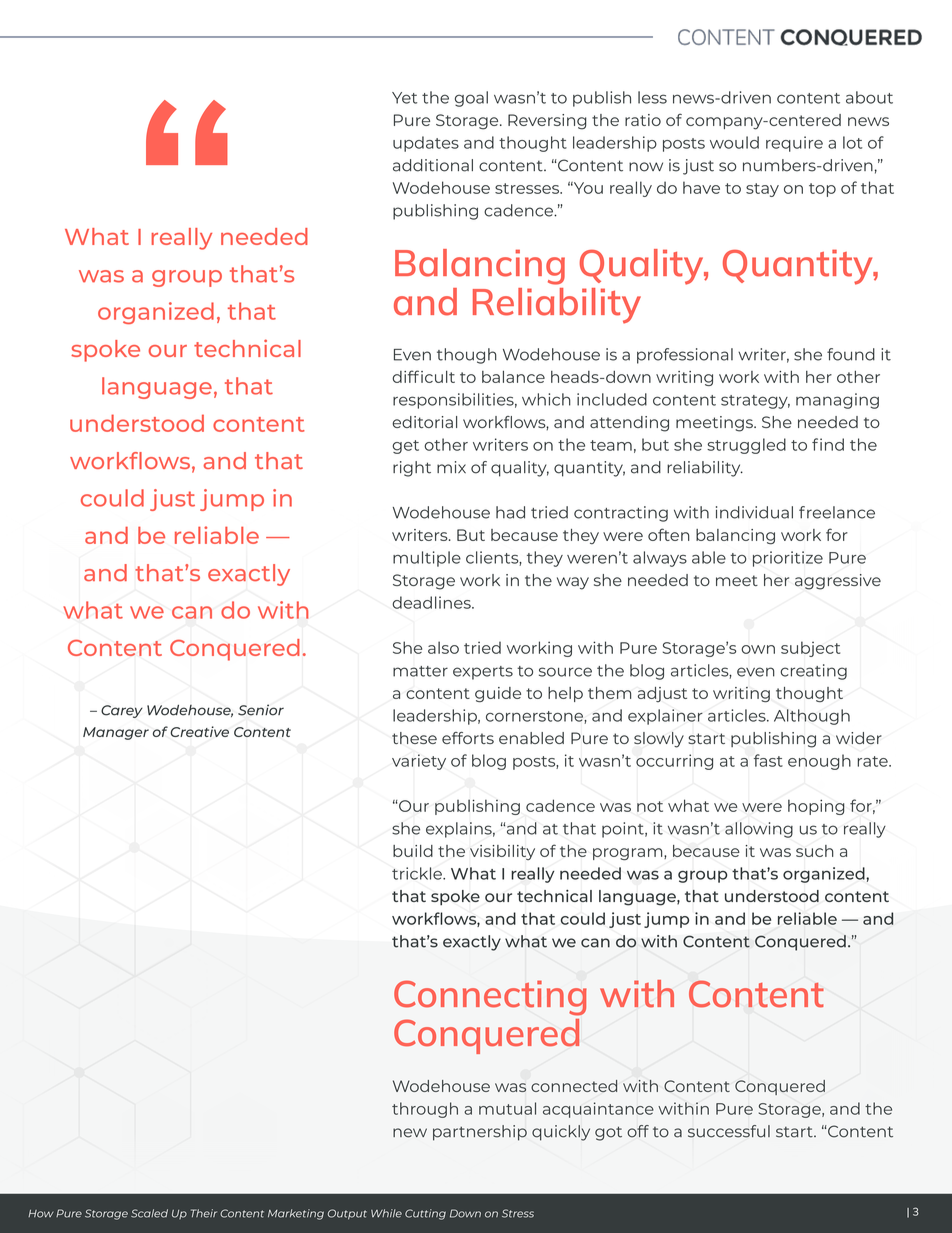 The height and width of the screenshot is (1233, 952). I want to click on individual, so click(754, 512).
